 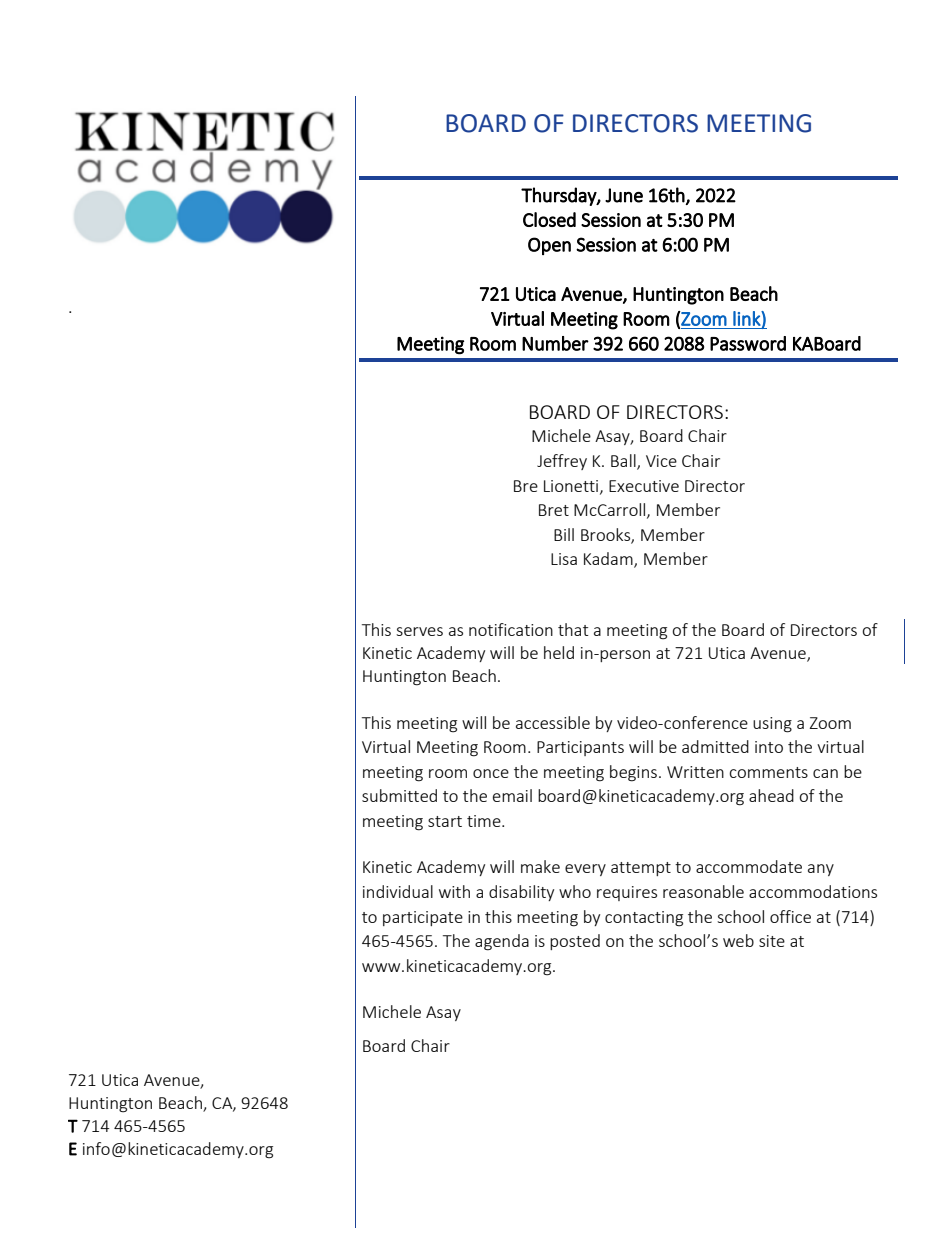 I want to click on Executive, so click(x=644, y=486).
